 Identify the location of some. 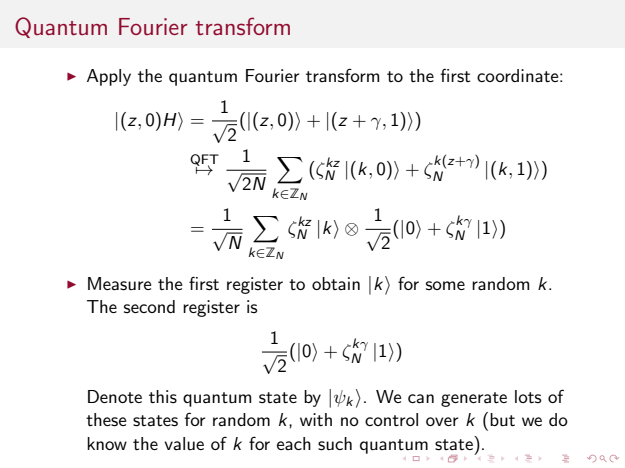
(445, 285).
